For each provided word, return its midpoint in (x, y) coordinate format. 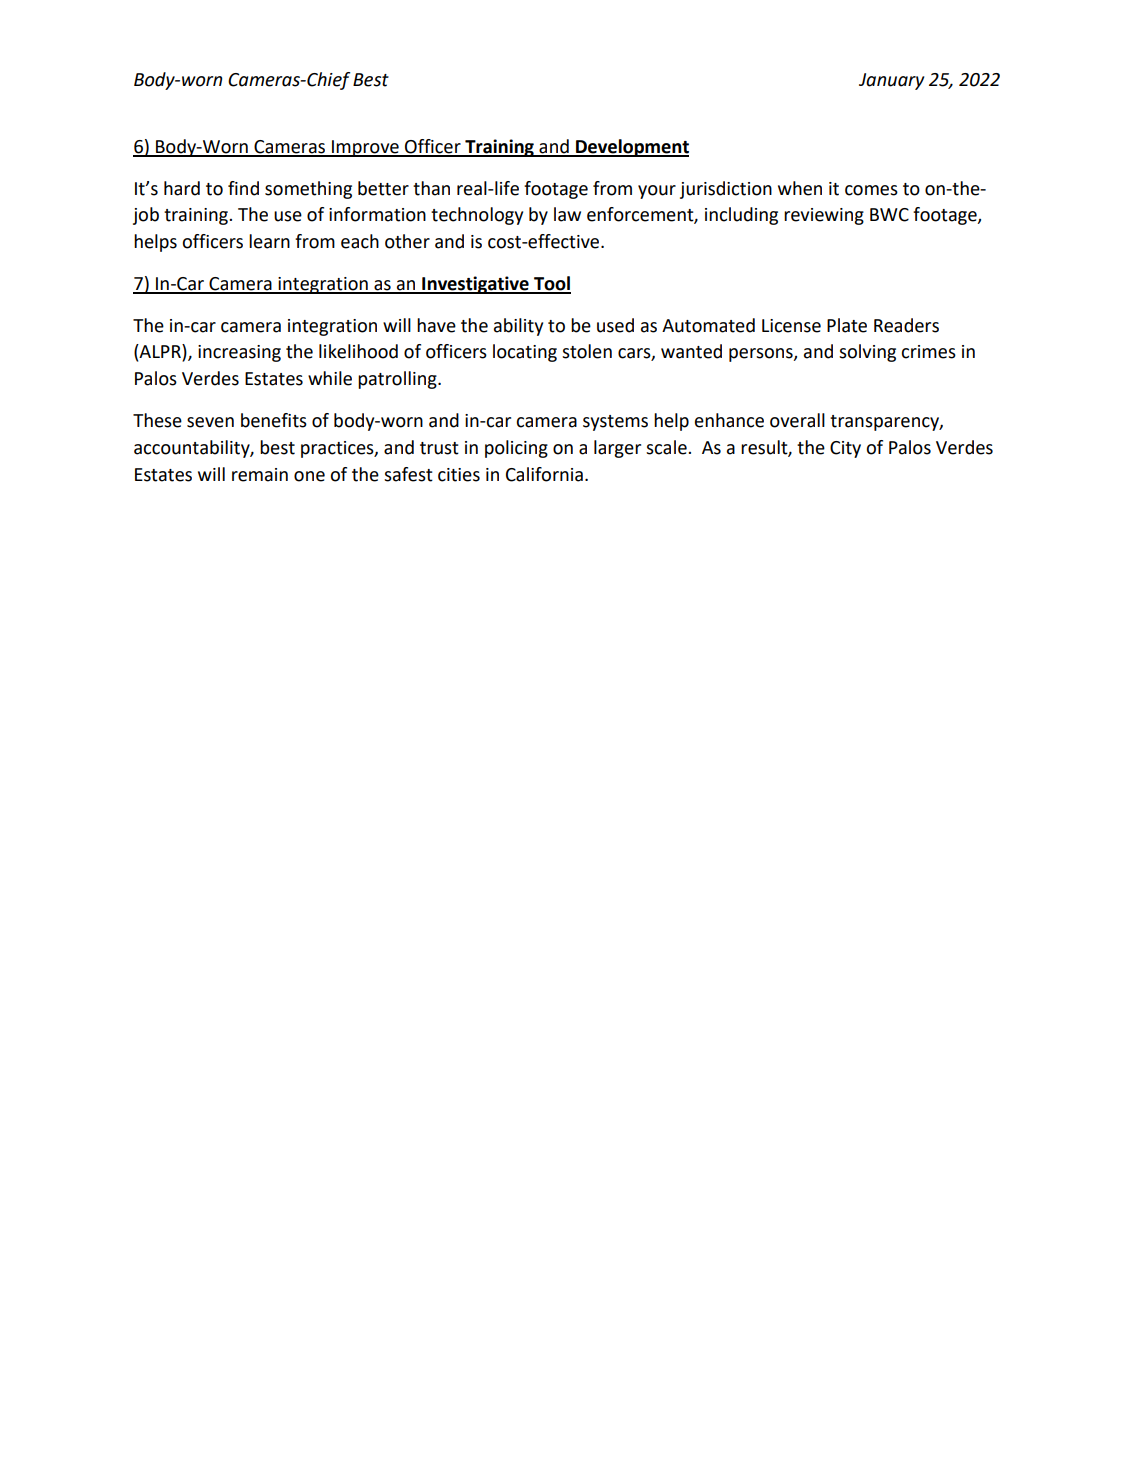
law (567, 214)
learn (269, 241)
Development (631, 148)
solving (867, 353)
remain (260, 475)
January (891, 81)
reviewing (824, 216)
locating (525, 353)
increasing (239, 353)
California (544, 474)
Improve (365, 148)
